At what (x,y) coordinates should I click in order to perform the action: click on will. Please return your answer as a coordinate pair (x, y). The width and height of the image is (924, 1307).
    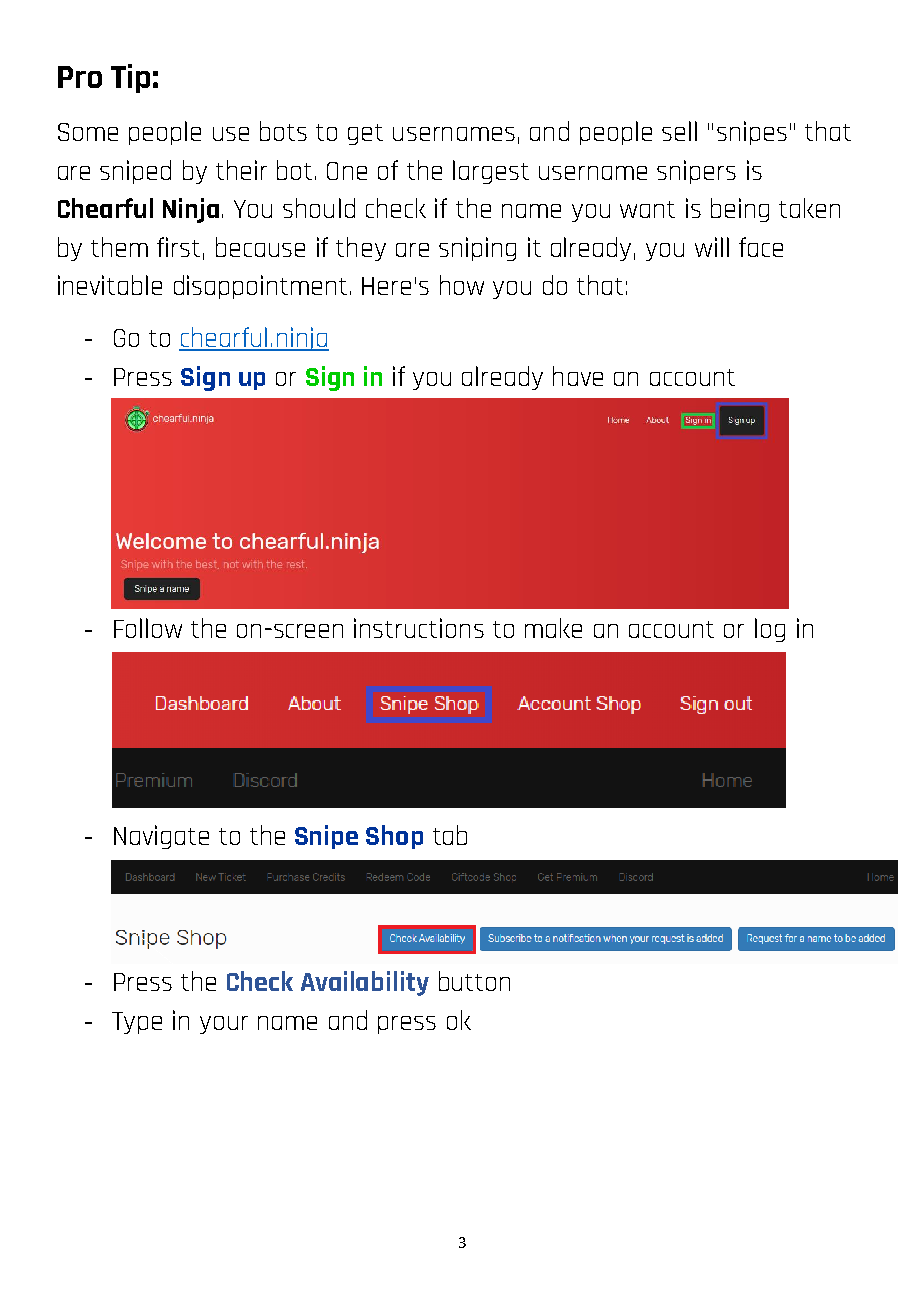
    Looking at the image, I should click on (712, 247).
